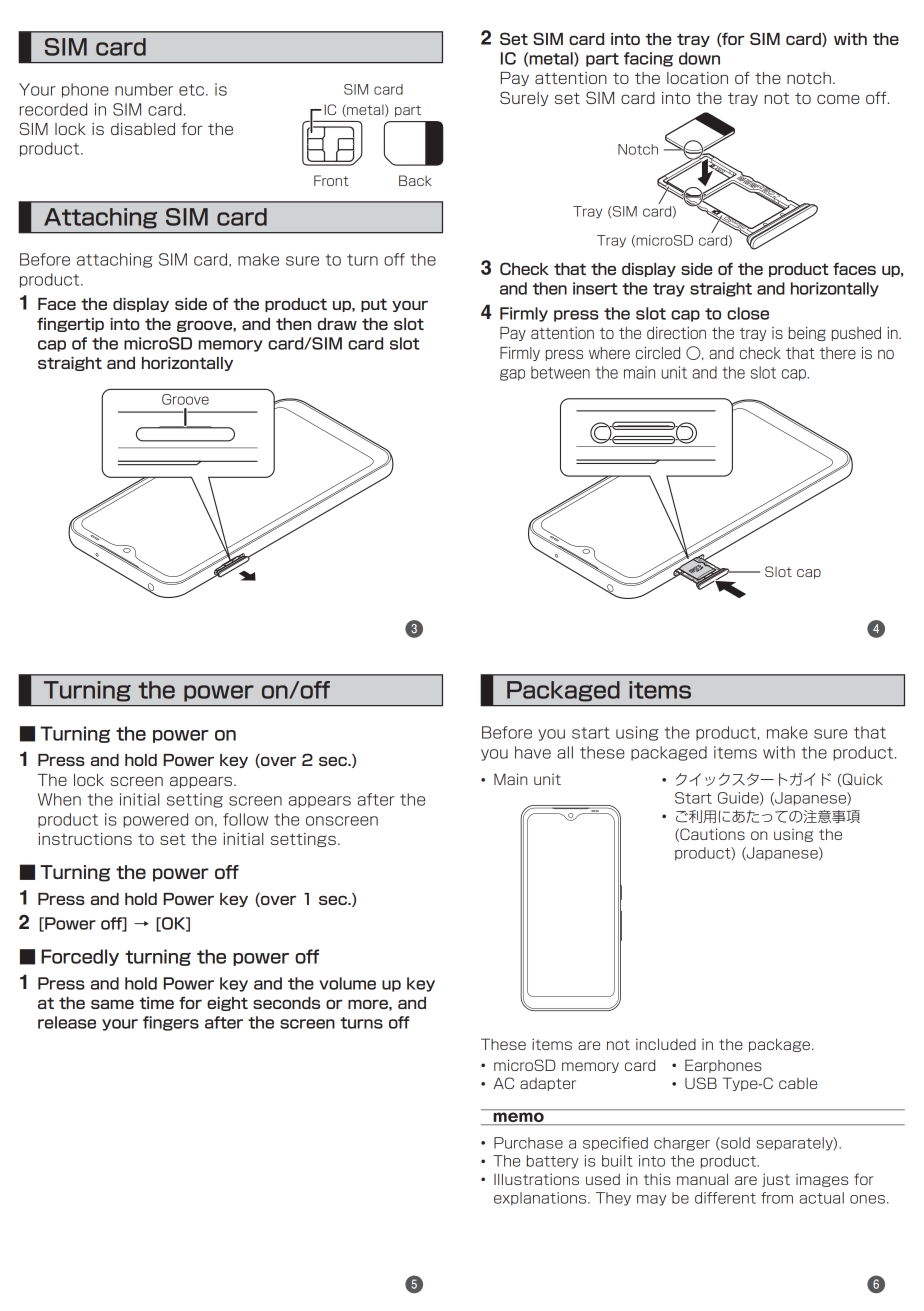 This image has height=1311, width=924. Describe the element at coordinates (838, 353) in the image. I see `there` at that location.
